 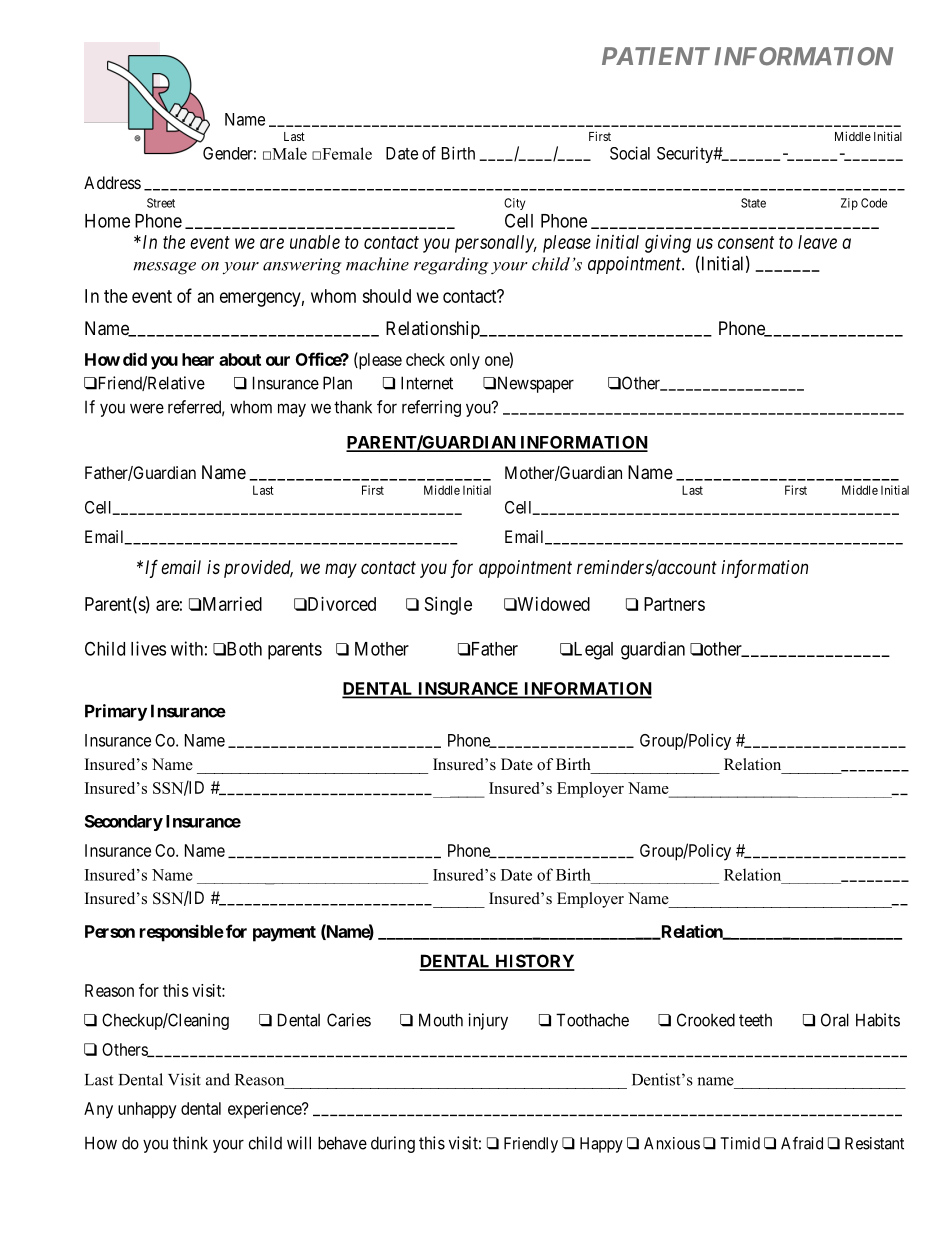 What do you see at coordinates (190, 1143) in the screenshot?
I see `think` at bounding box center [190, 1143].
